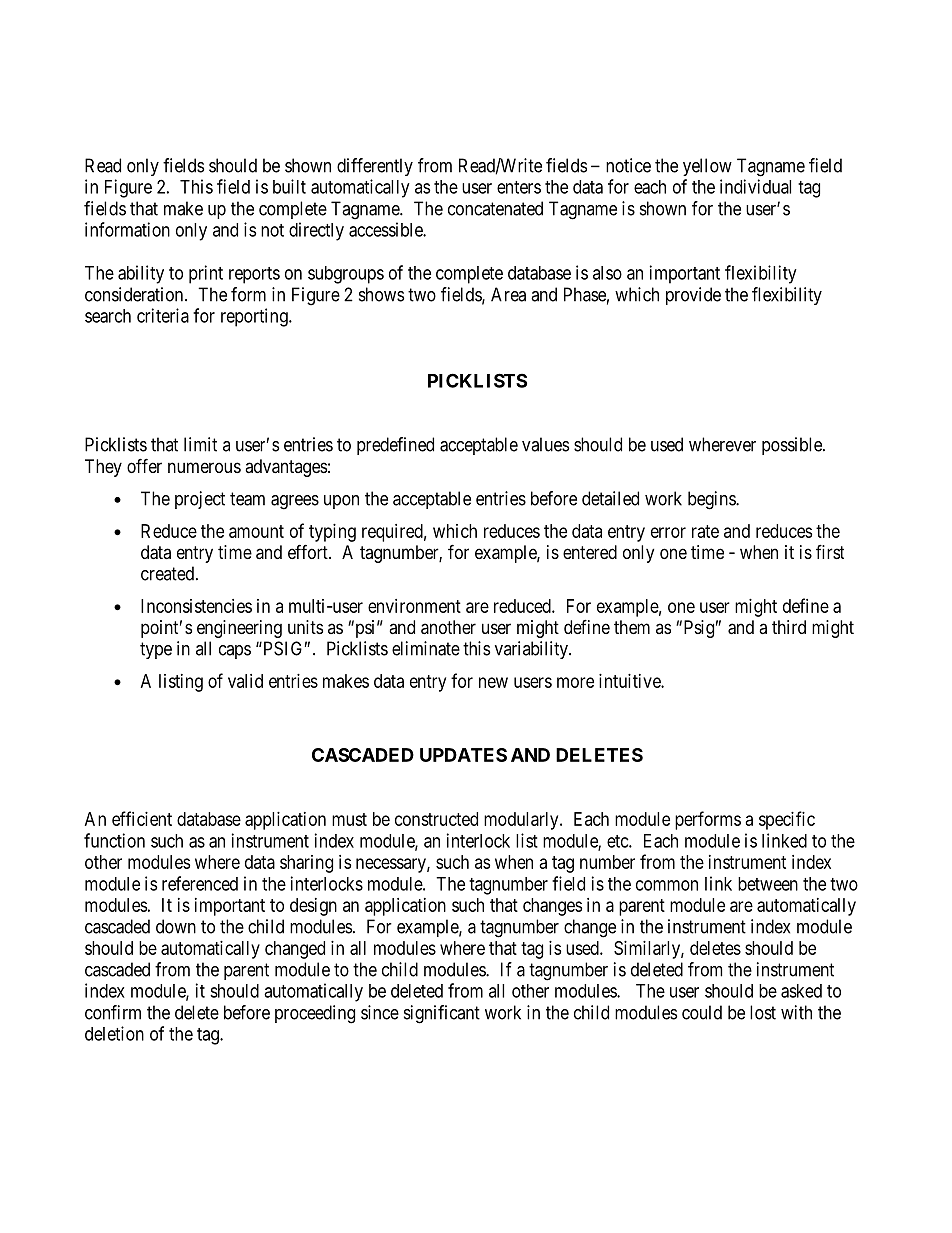 This screenshot has width=952, height=1233. Describe the element at coordinates (755, 186) in the screenshot. I see `individual` at that location.
